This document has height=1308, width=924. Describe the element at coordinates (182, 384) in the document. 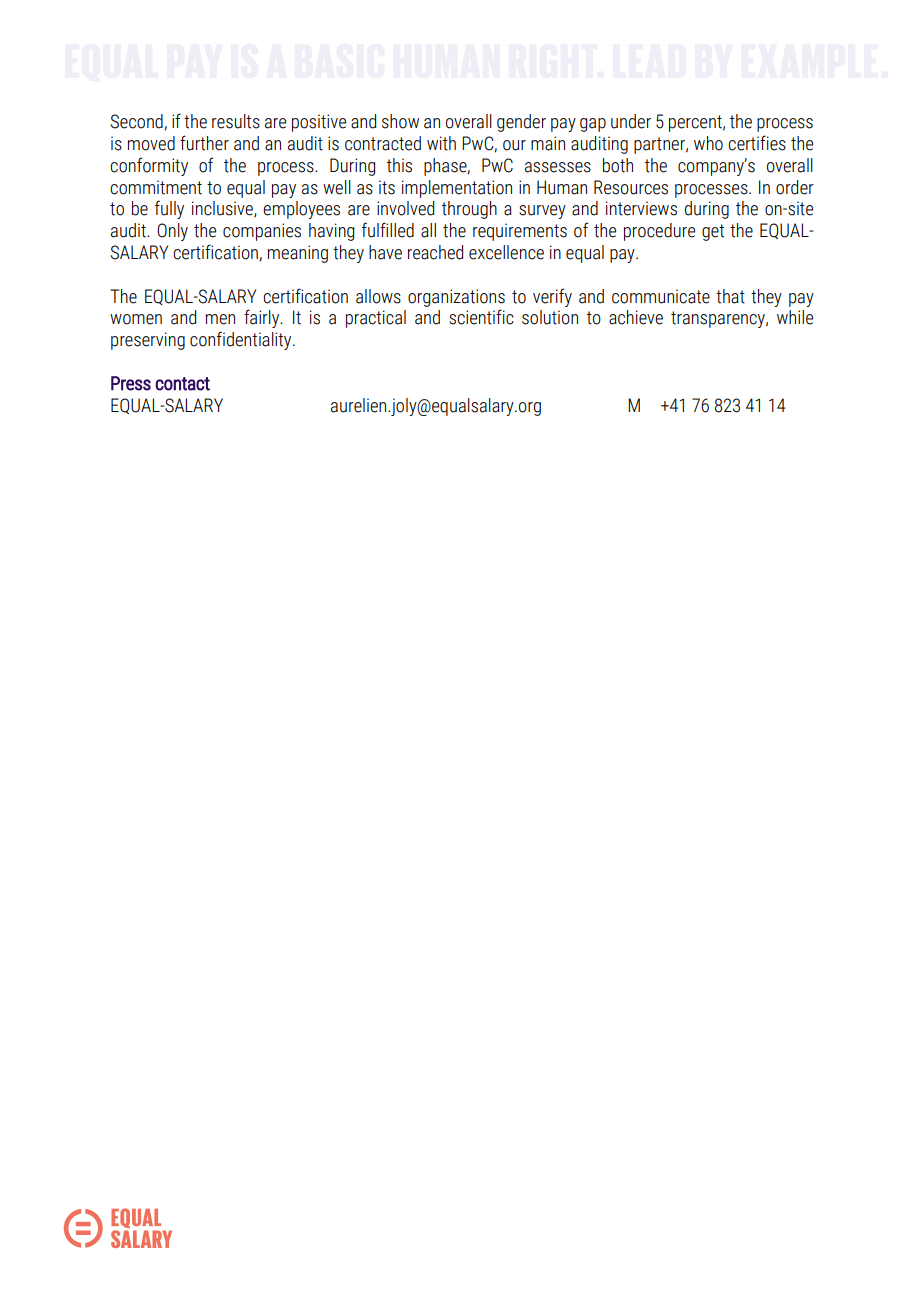

I see `contact` at that location.
